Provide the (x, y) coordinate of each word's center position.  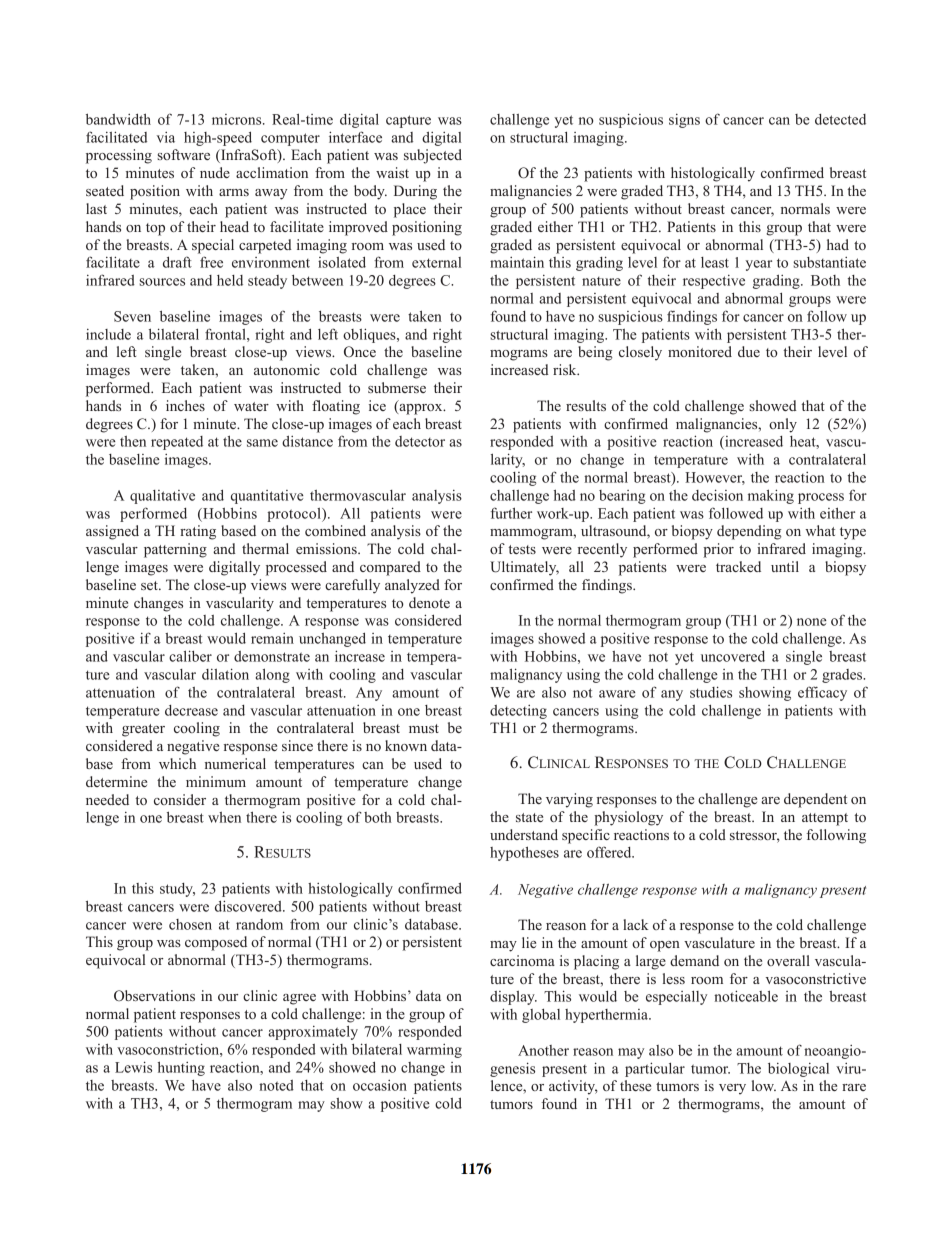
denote (429, 602)
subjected (433, 156)
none (812, 622)
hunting (181, 1068)
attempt (825, 819)
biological (798, 1070)
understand (524, 834)
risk (566, 369)
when (224, 817)
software (183, 154)
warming (434, 1051)
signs (684, 121)
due (749, 351)
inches (185, 405)
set (150, 585)
